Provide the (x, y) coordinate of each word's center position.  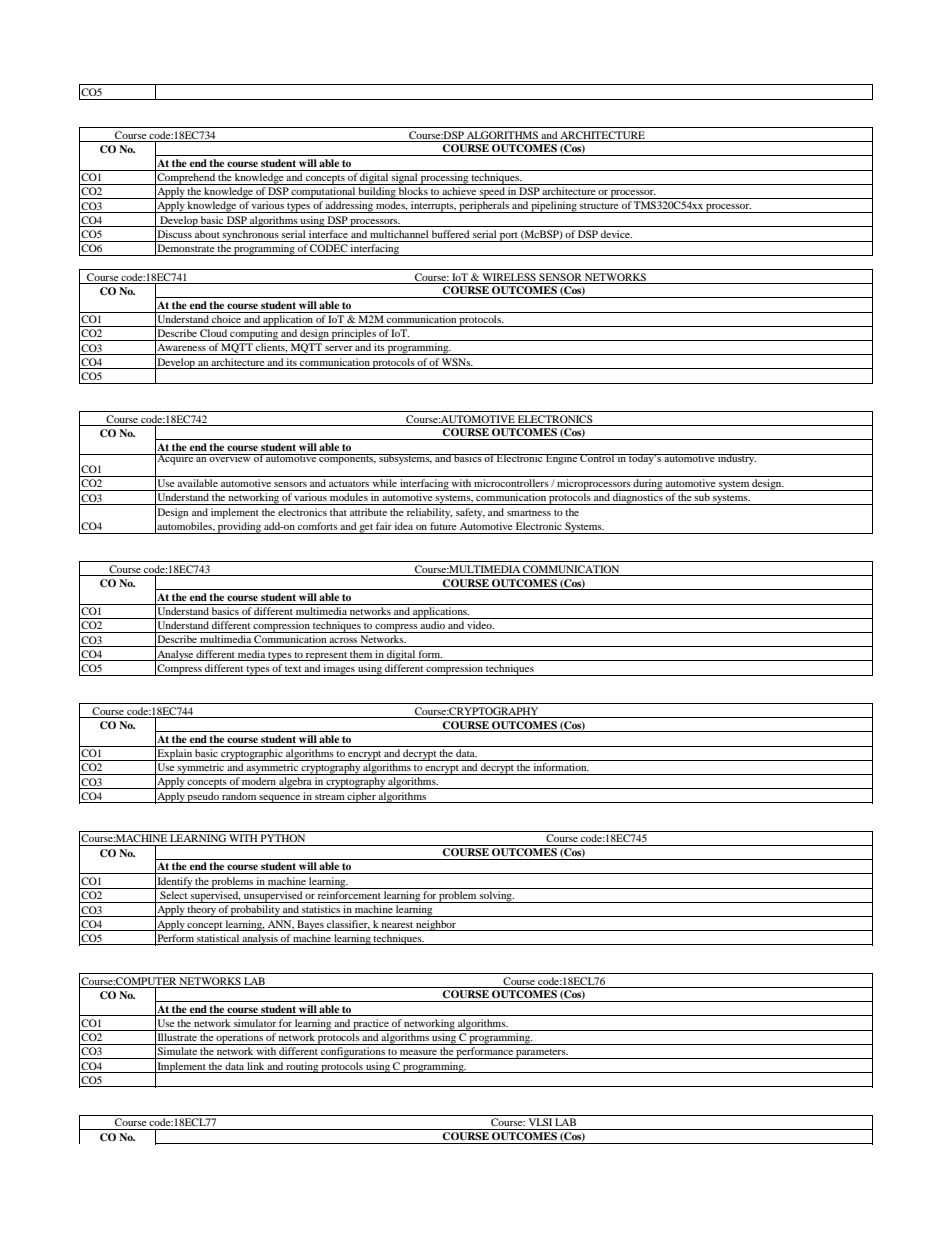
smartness (529, 513)
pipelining (554, 207)
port (509, 237)
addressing (349, 207)
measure (418, 1052)
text (293, 669)
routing (302, 1067)
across (343, 640)
